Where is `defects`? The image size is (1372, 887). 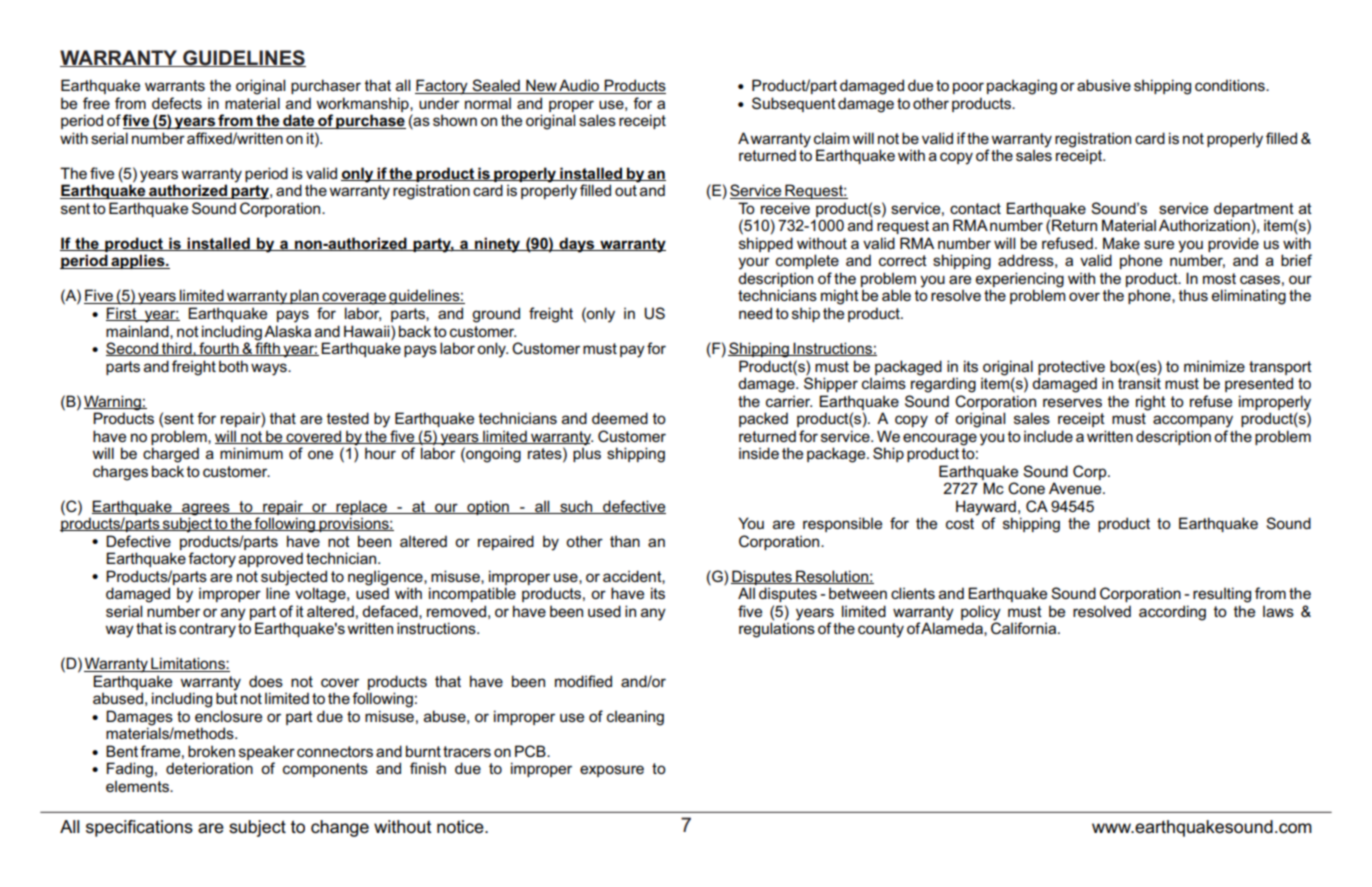 defects is located at coordinates (177, 103).
